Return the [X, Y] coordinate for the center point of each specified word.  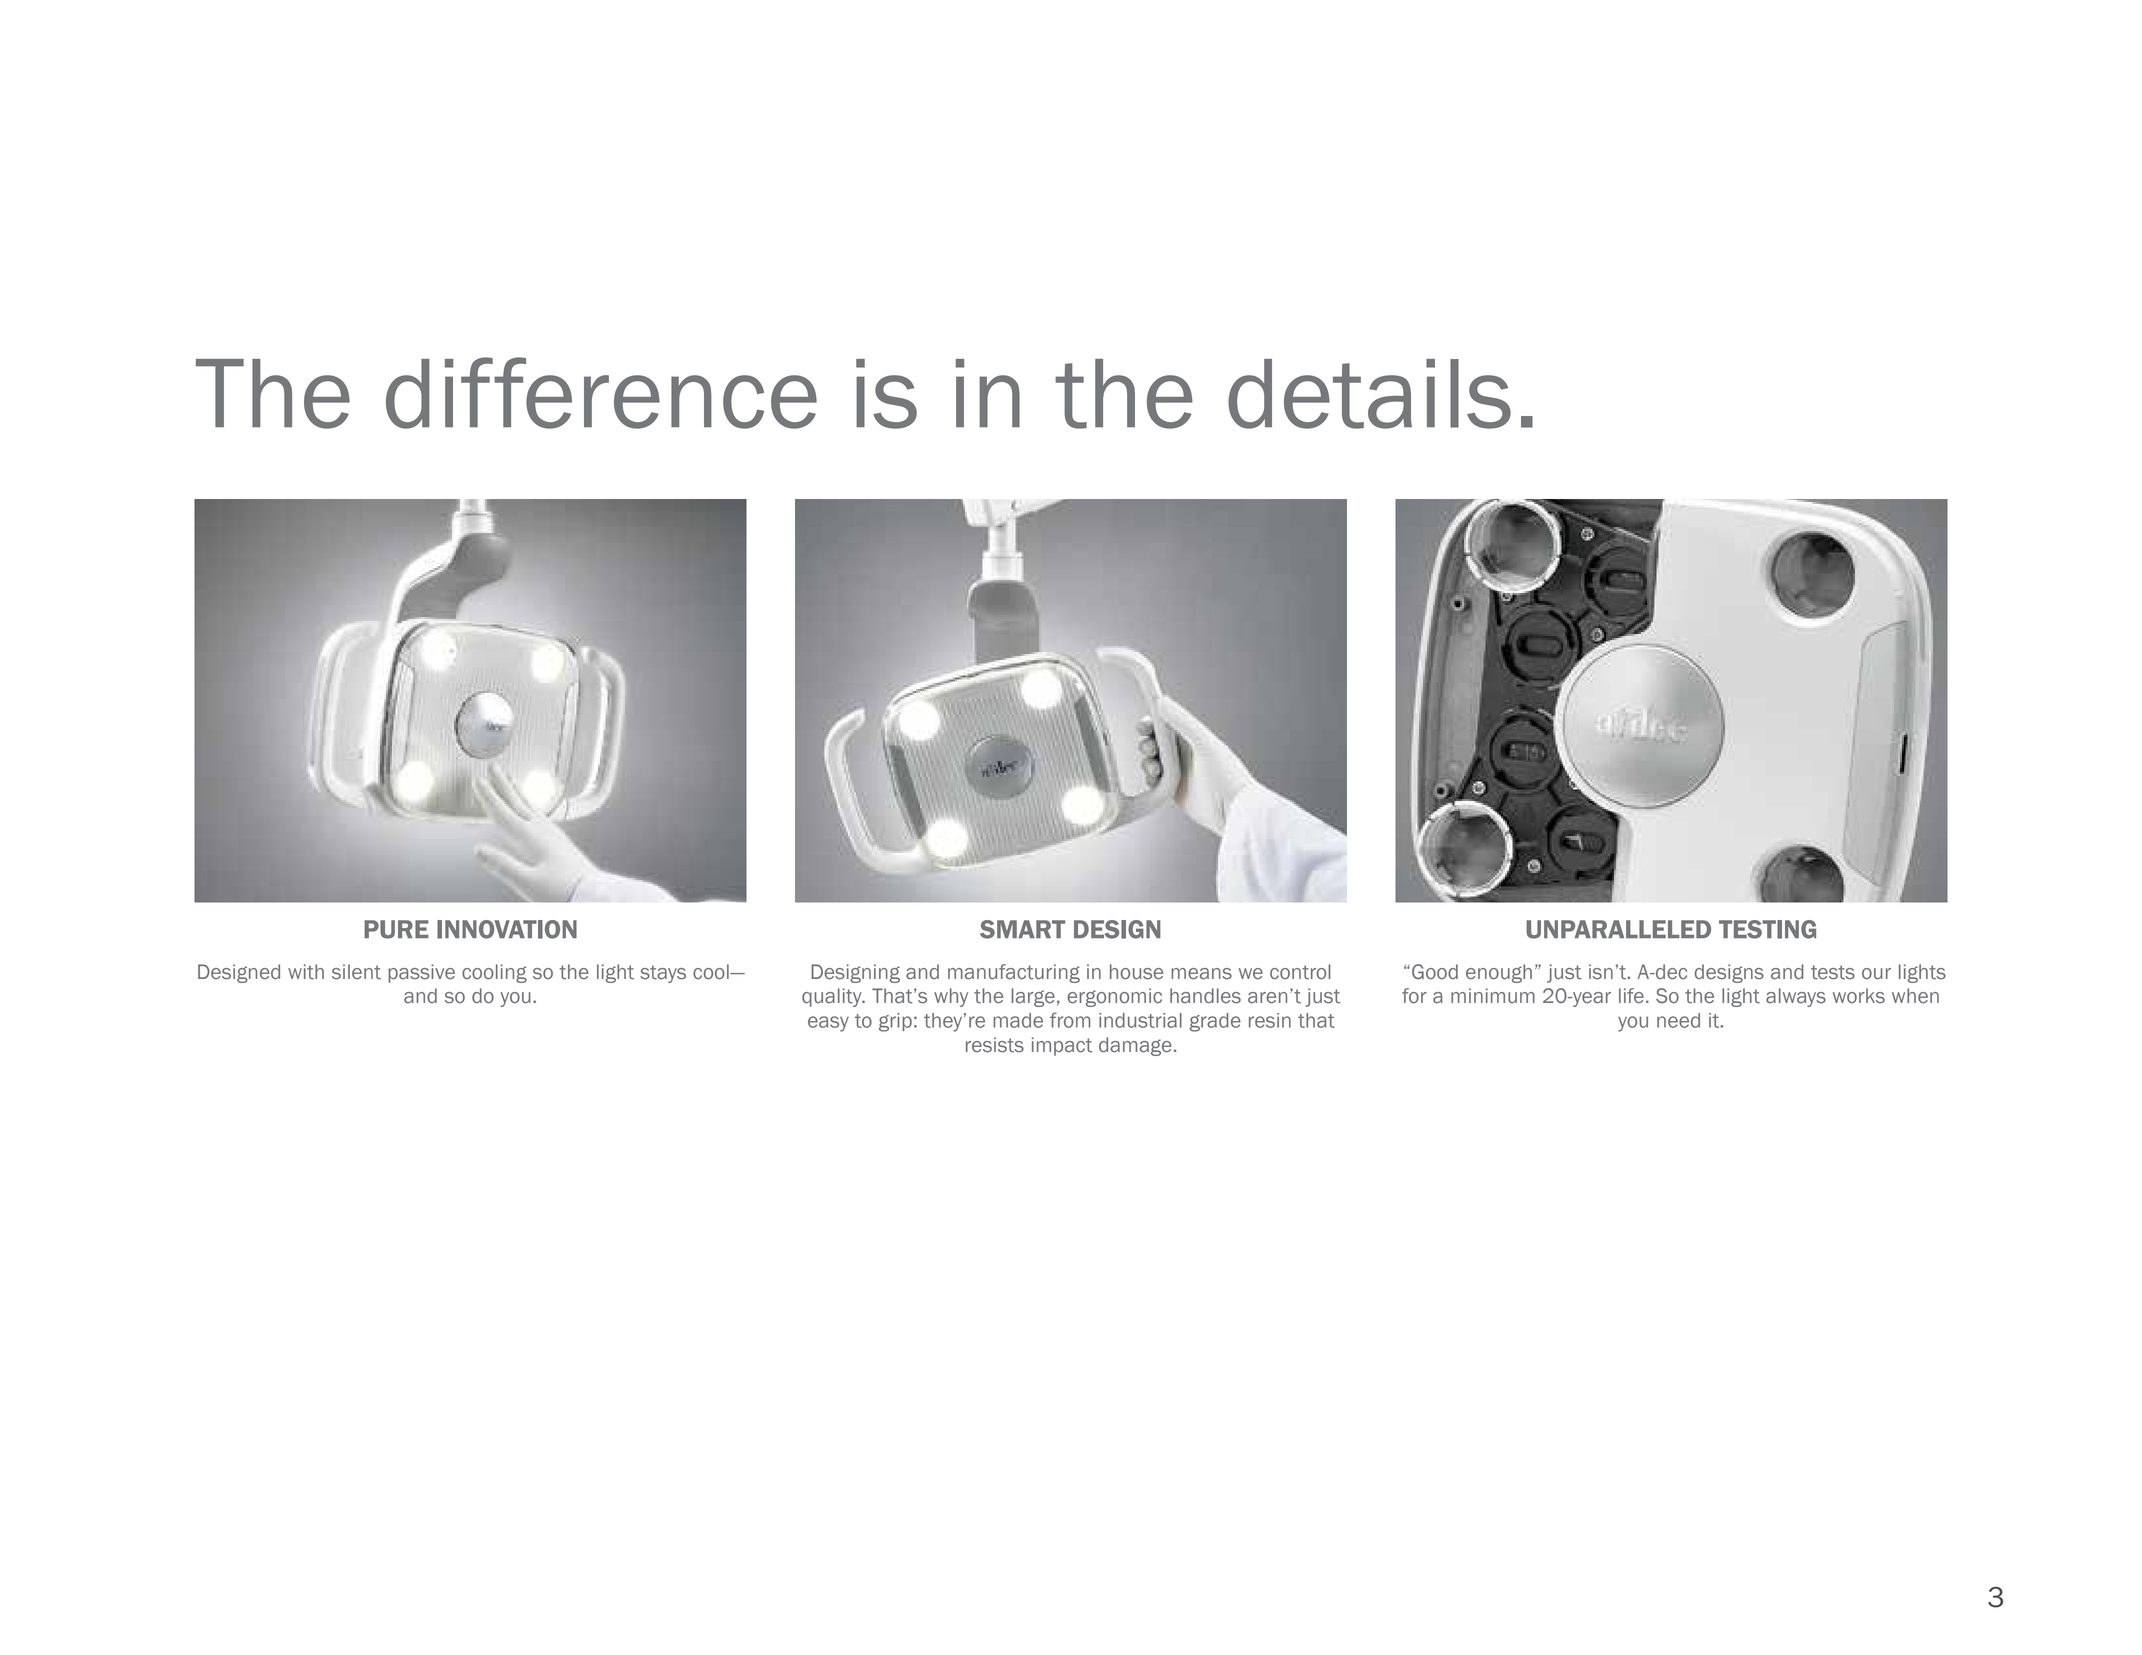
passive [421, 973]
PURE [396, 929]
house [1136, 972]
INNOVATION [507, 929]
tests [1833, 972]
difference [601, 393]
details [1369, 394]
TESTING [1767, 929]
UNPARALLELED [1618, 929]
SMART [1022, 929]
